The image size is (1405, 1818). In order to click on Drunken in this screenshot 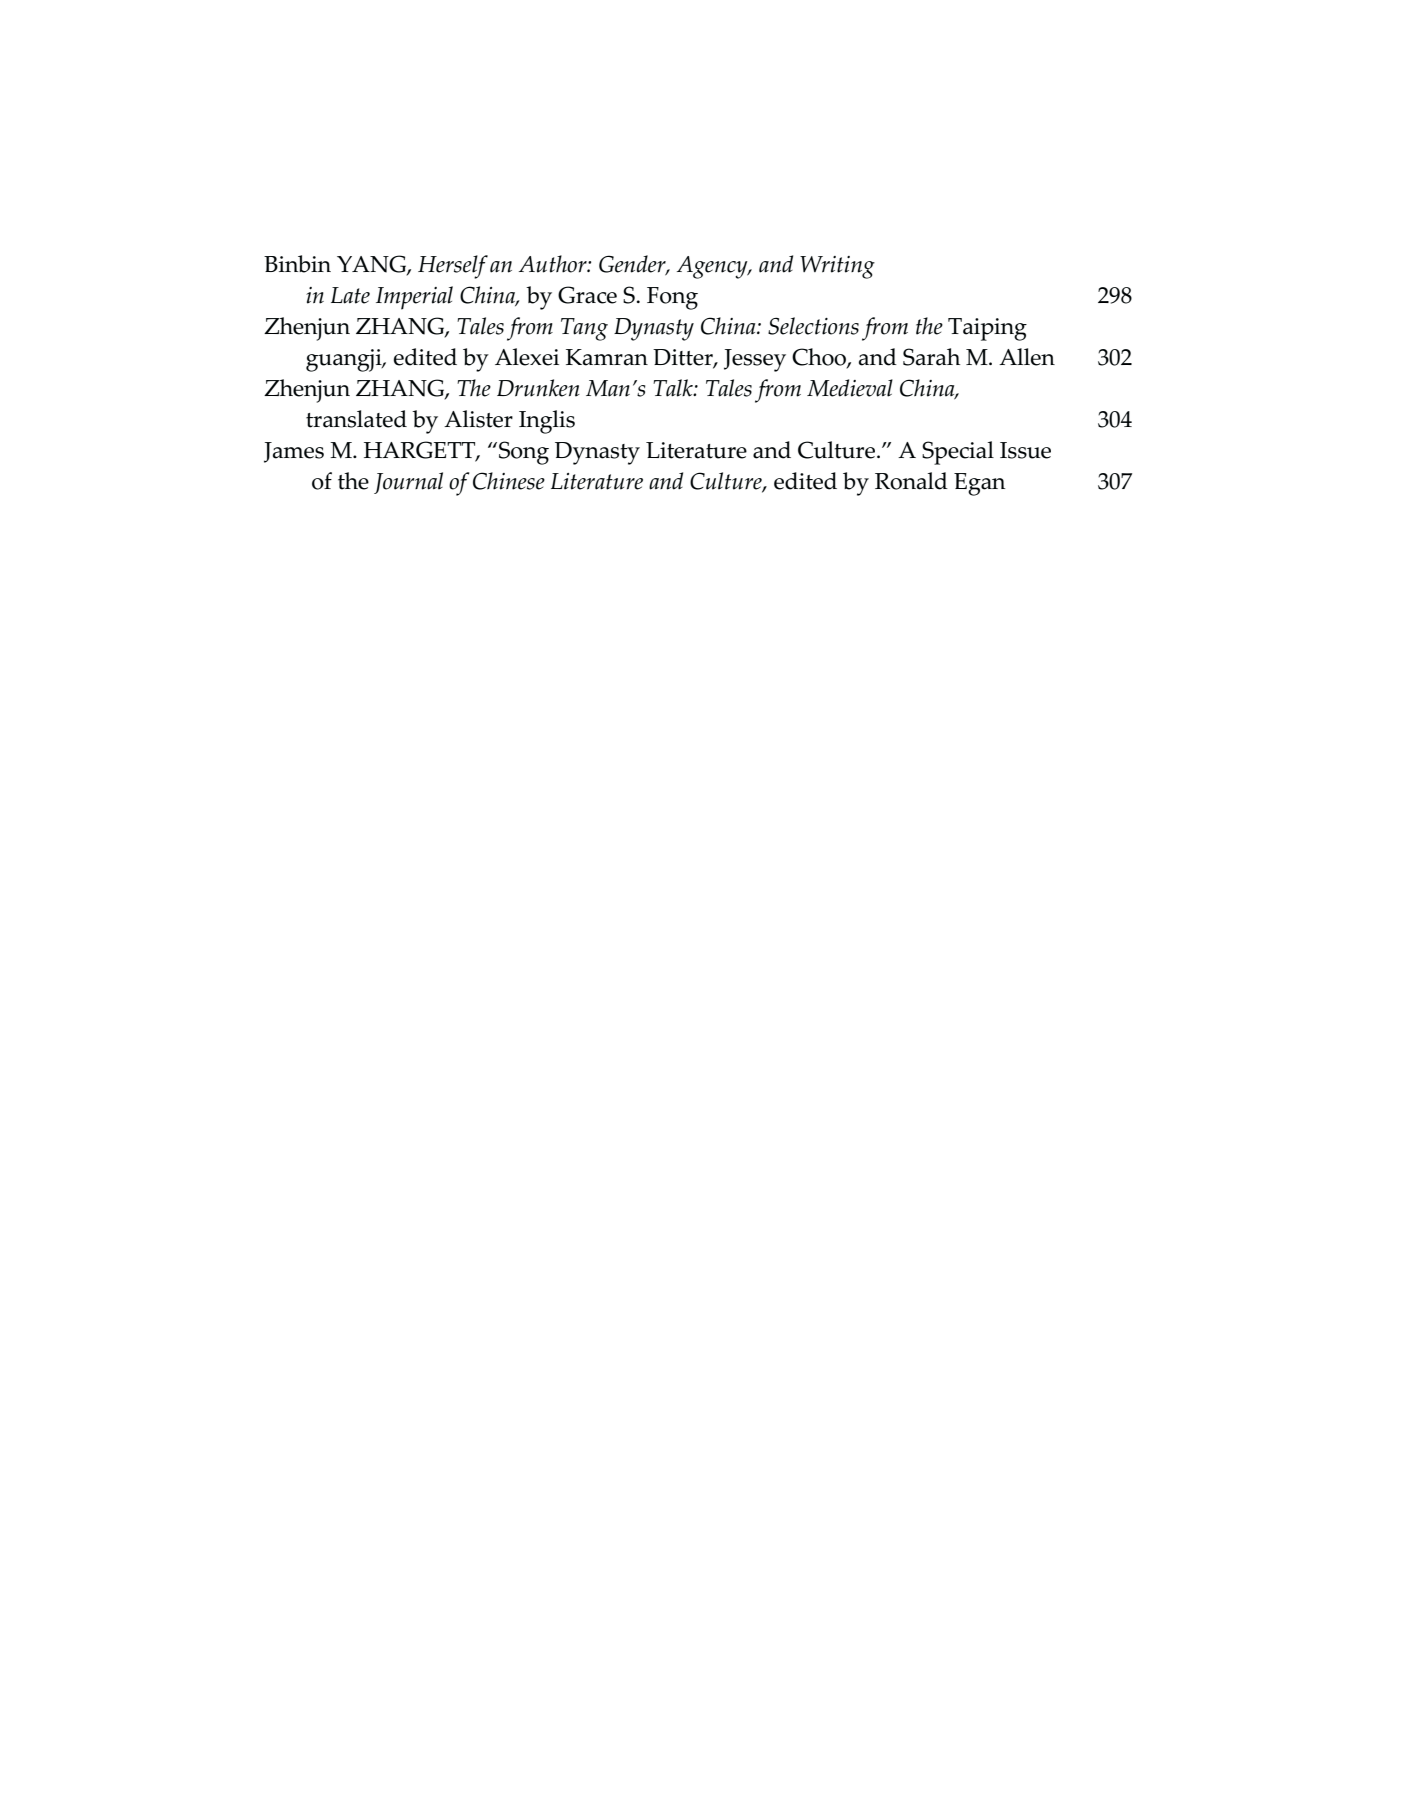, I will do `click(538, 388)`.
